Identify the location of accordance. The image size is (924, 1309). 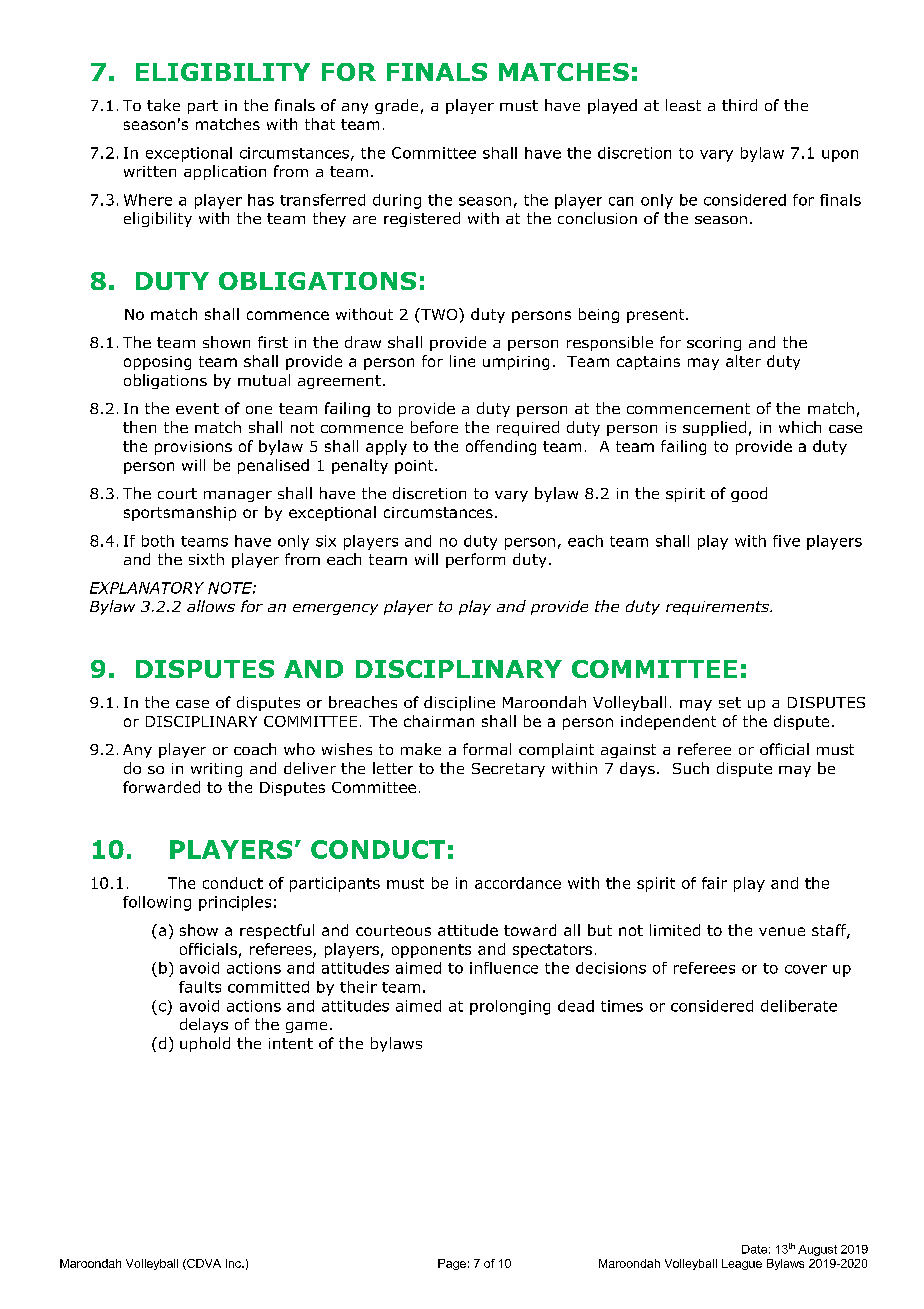
(518, 883).
